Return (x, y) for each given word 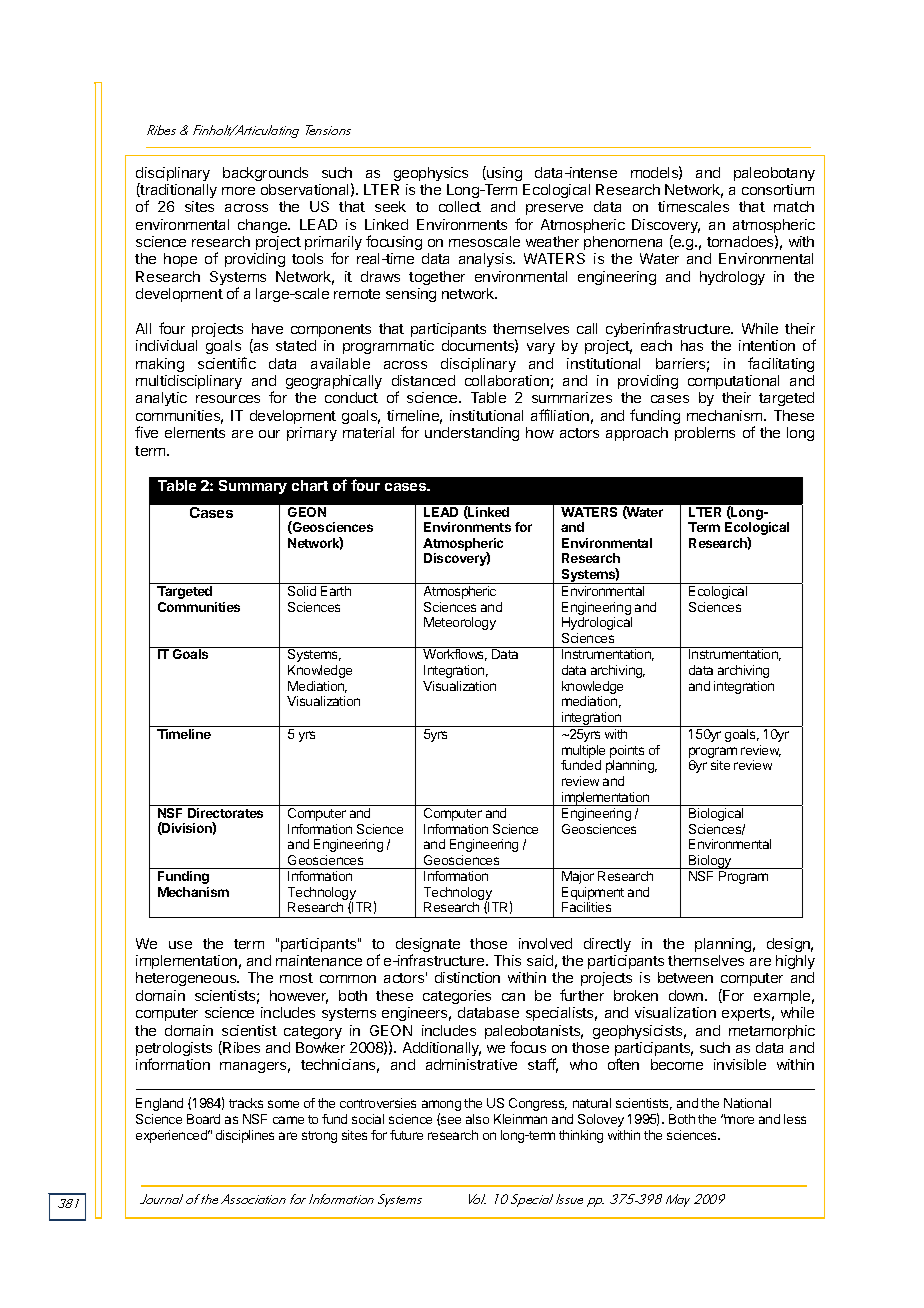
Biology (710, 862)
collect (460, 206)
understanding (472, 434)
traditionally (178, 192)
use (180, 945)
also (477, 1119)
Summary (253, 487)
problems (705, 434)
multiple (583, 751)
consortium (778, 189)
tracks (246, 1103)
